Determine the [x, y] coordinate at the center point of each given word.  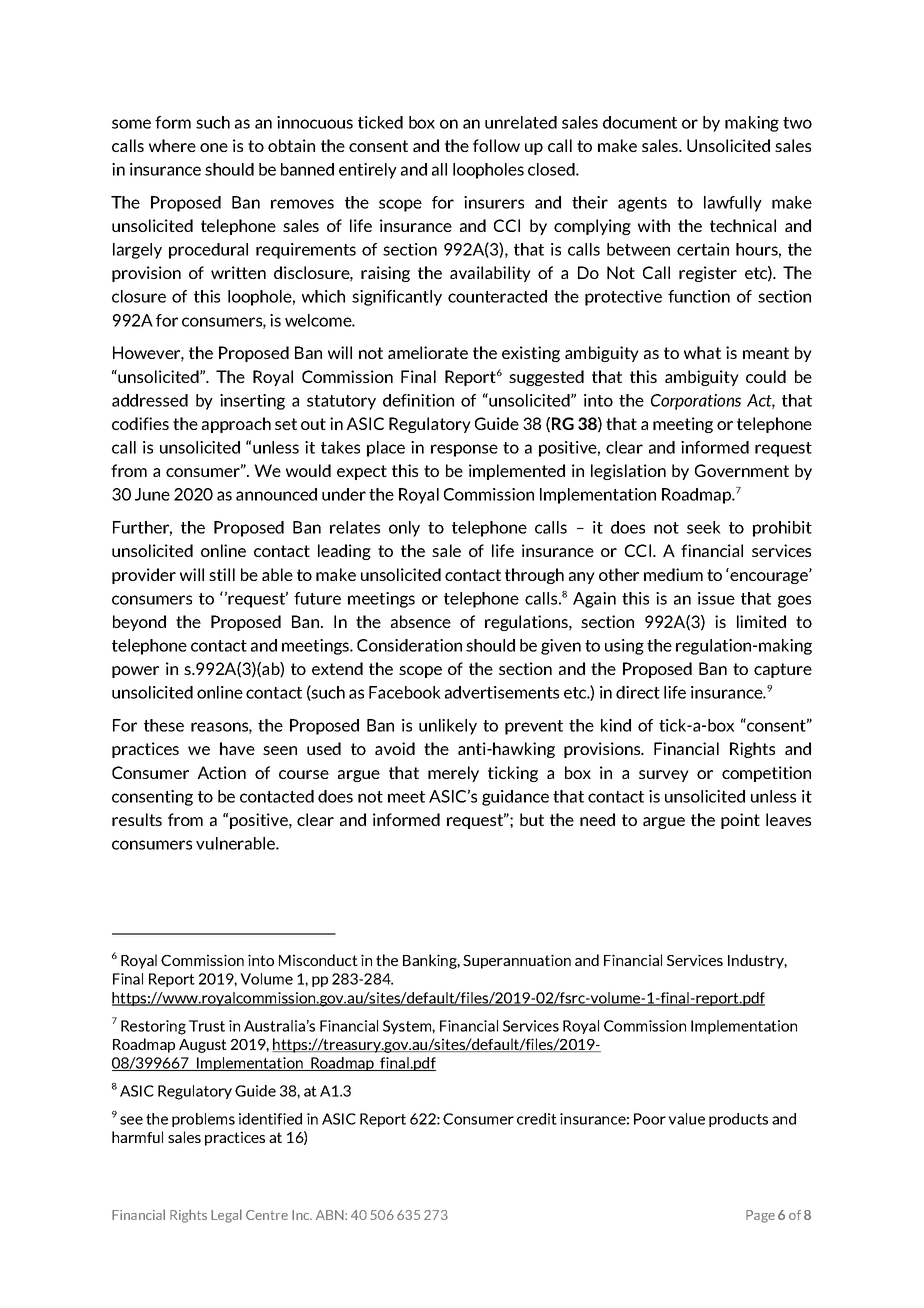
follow [496, 145]
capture [783, 670]
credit [537, 1119]
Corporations [696, 402]
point [740, 821]
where [172, 145]
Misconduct [318, 960]
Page [760, 1216]
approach [236, 425]
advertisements [502, 692]
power [135, 672]
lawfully [733, 204]
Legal [226, 1216]
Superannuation [517, 961]
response [464, 450]
